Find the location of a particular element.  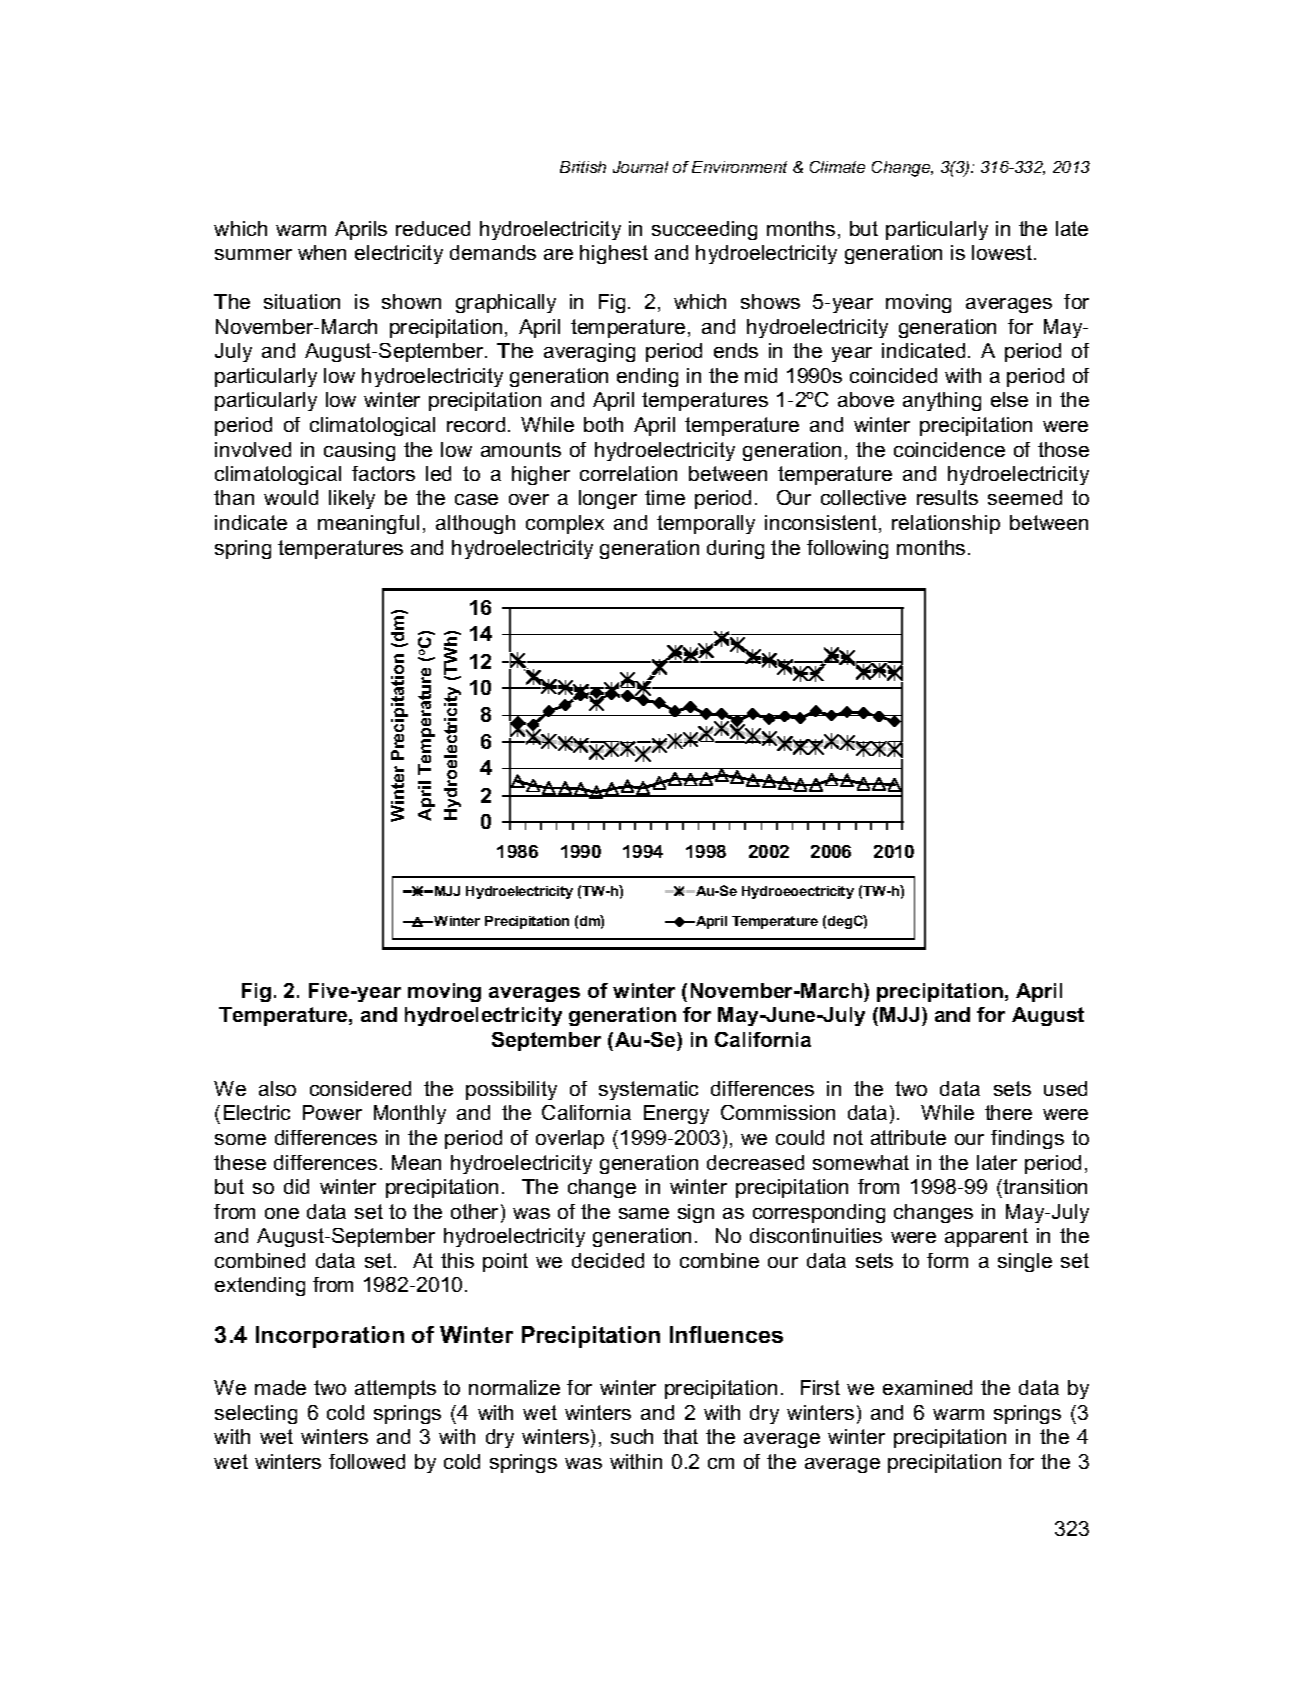

relationship is located at coordinates (946, 524).
